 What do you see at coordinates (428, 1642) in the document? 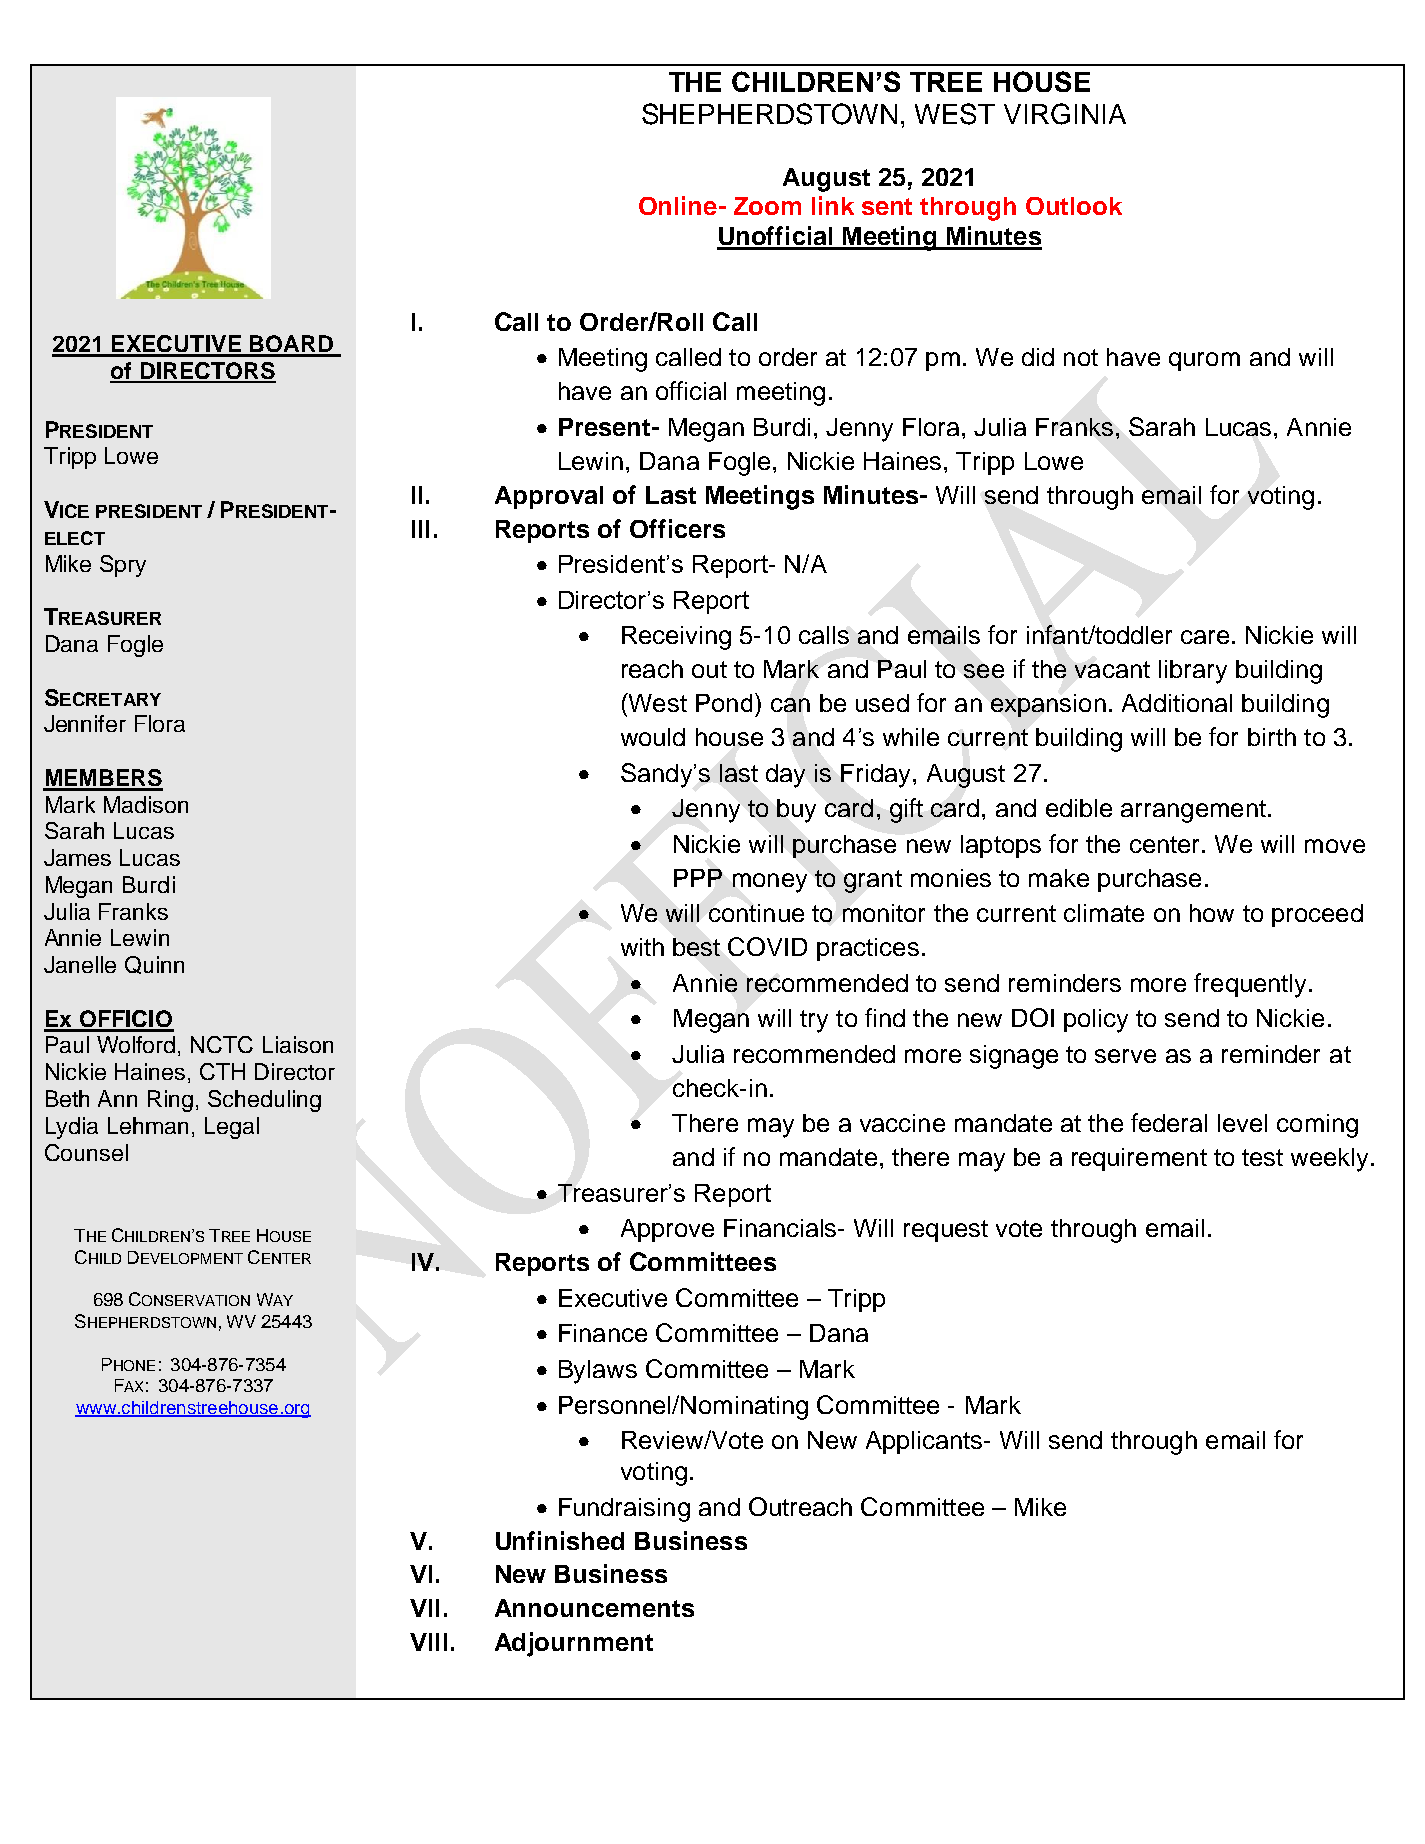
I see `VIII` at bounding box center [428, 1642].
